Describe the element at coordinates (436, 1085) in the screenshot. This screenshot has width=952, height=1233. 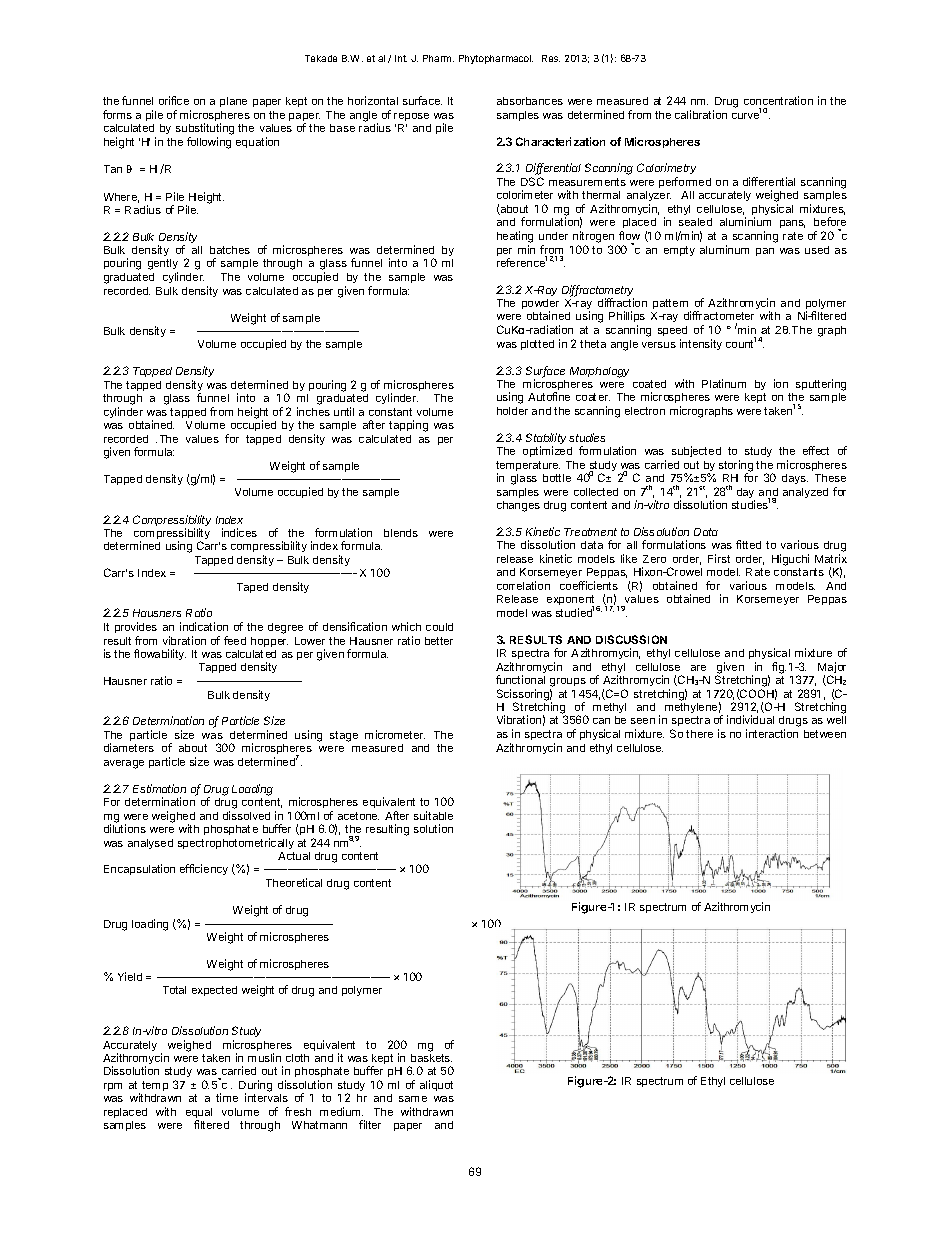
I see `aliquot` at that location.
